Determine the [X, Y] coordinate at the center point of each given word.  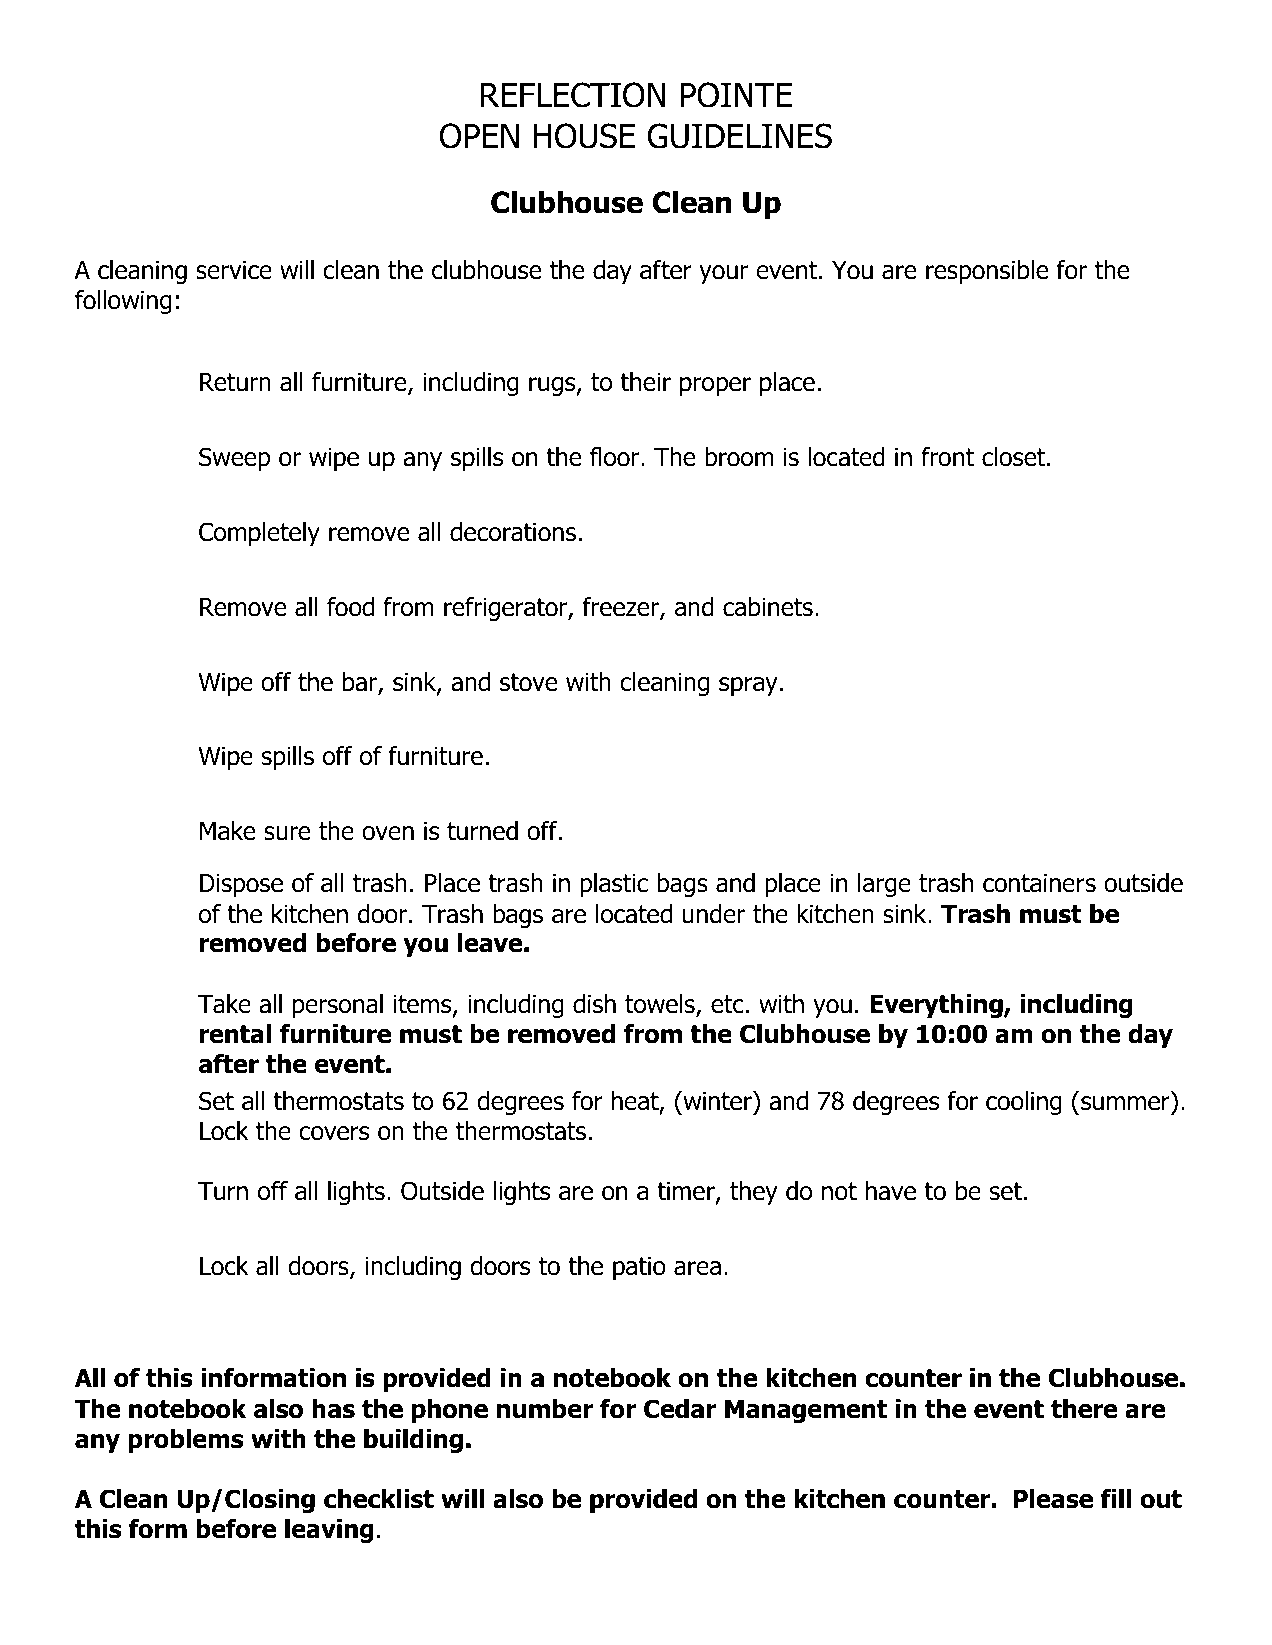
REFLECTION [573, 95]
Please [1053, 1499]
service [234, 270]
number [545, 1409]
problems [186, 1441]
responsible [987, 272]
